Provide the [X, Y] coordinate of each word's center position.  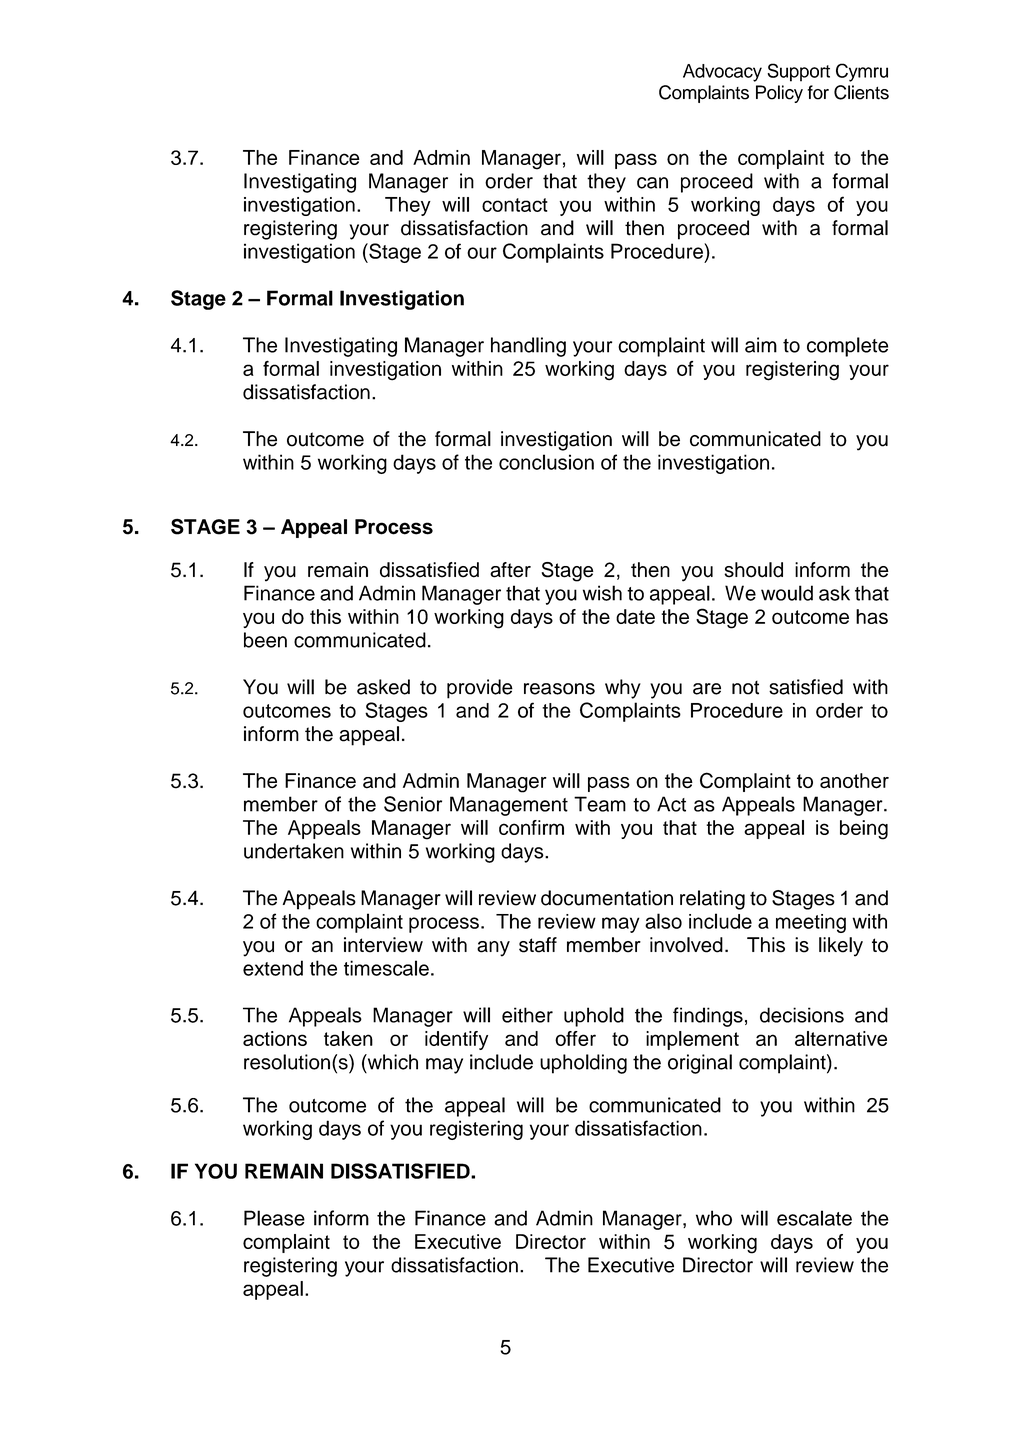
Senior [413, 804]
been [265, 640]
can [652, 183]
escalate [814, 1218]
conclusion [546, 462]
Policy [779, 94]
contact [515, 205]
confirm [531, 827]
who [714, 1218]
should [753, 570]
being [864, 830]
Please [274, 1218]
